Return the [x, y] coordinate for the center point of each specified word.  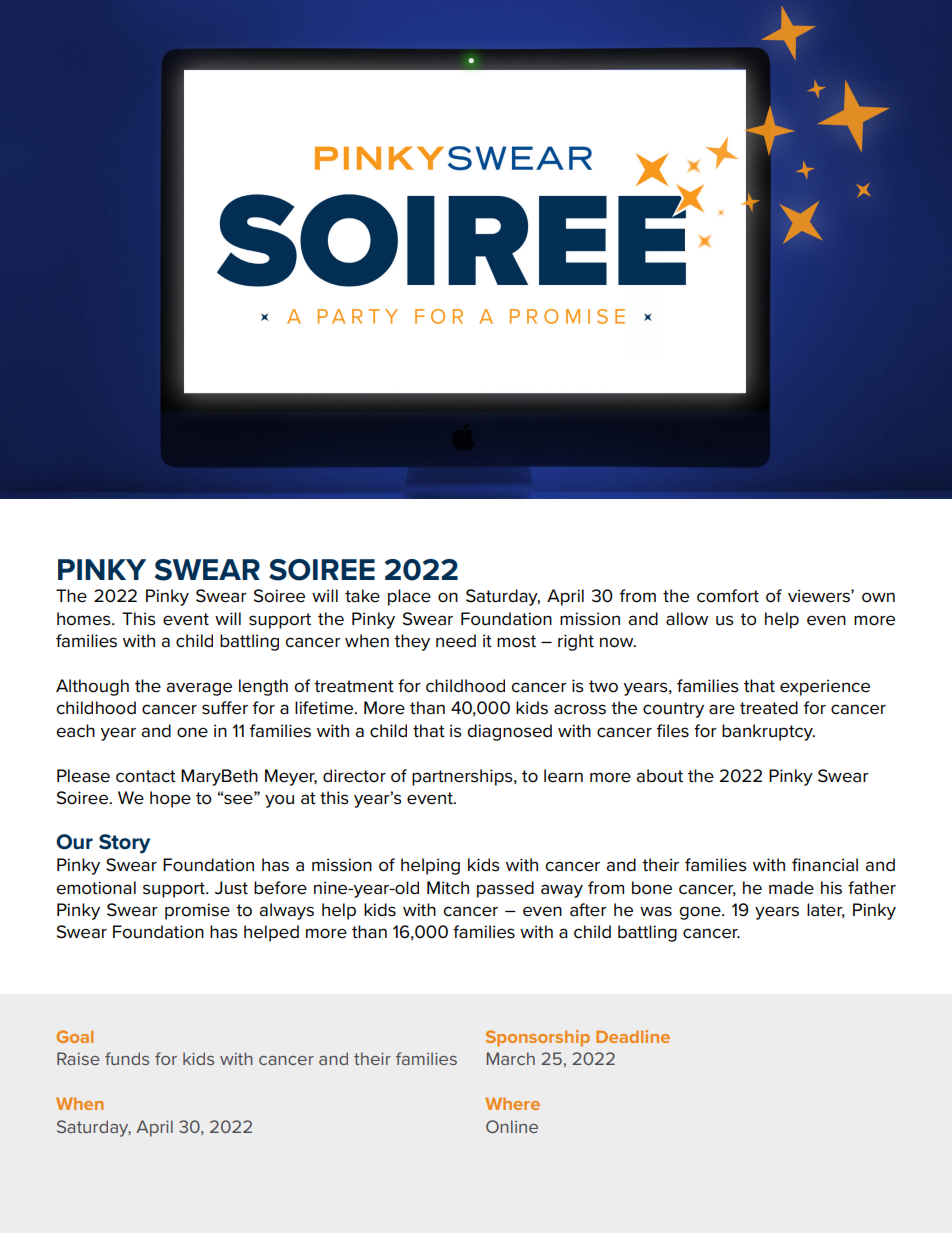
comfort [728, 596]
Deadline [633, 1036]
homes [85, 619]
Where [512, 1103]
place [409, 597]
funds [127, 1058]
